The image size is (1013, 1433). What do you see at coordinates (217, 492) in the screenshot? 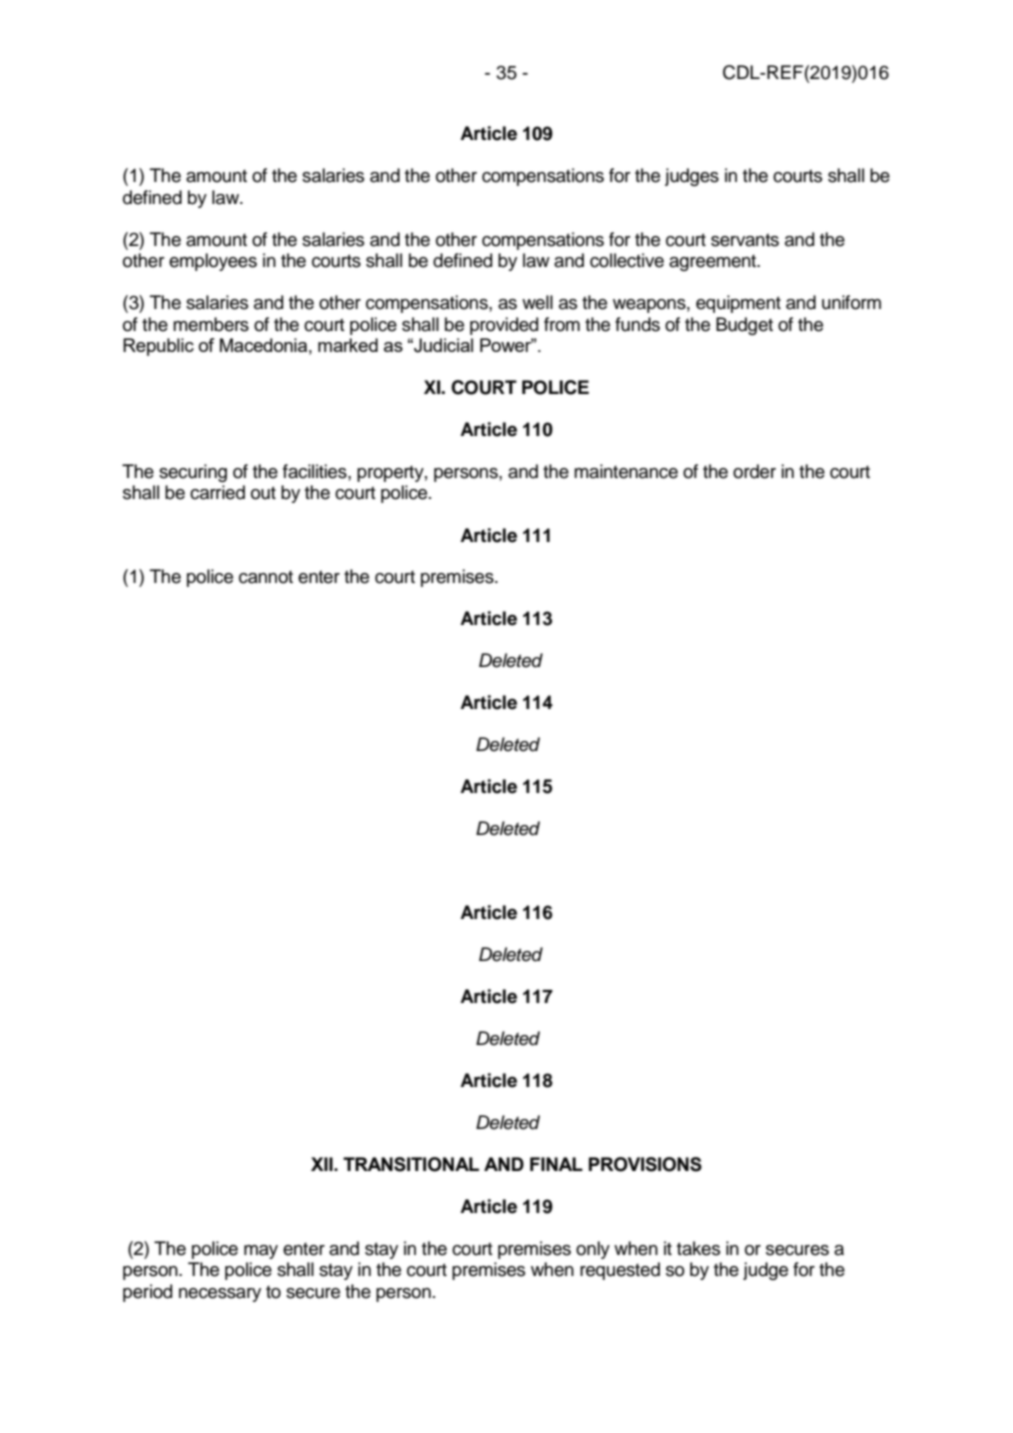
I see `carried` at bounding box center [217, 492].
